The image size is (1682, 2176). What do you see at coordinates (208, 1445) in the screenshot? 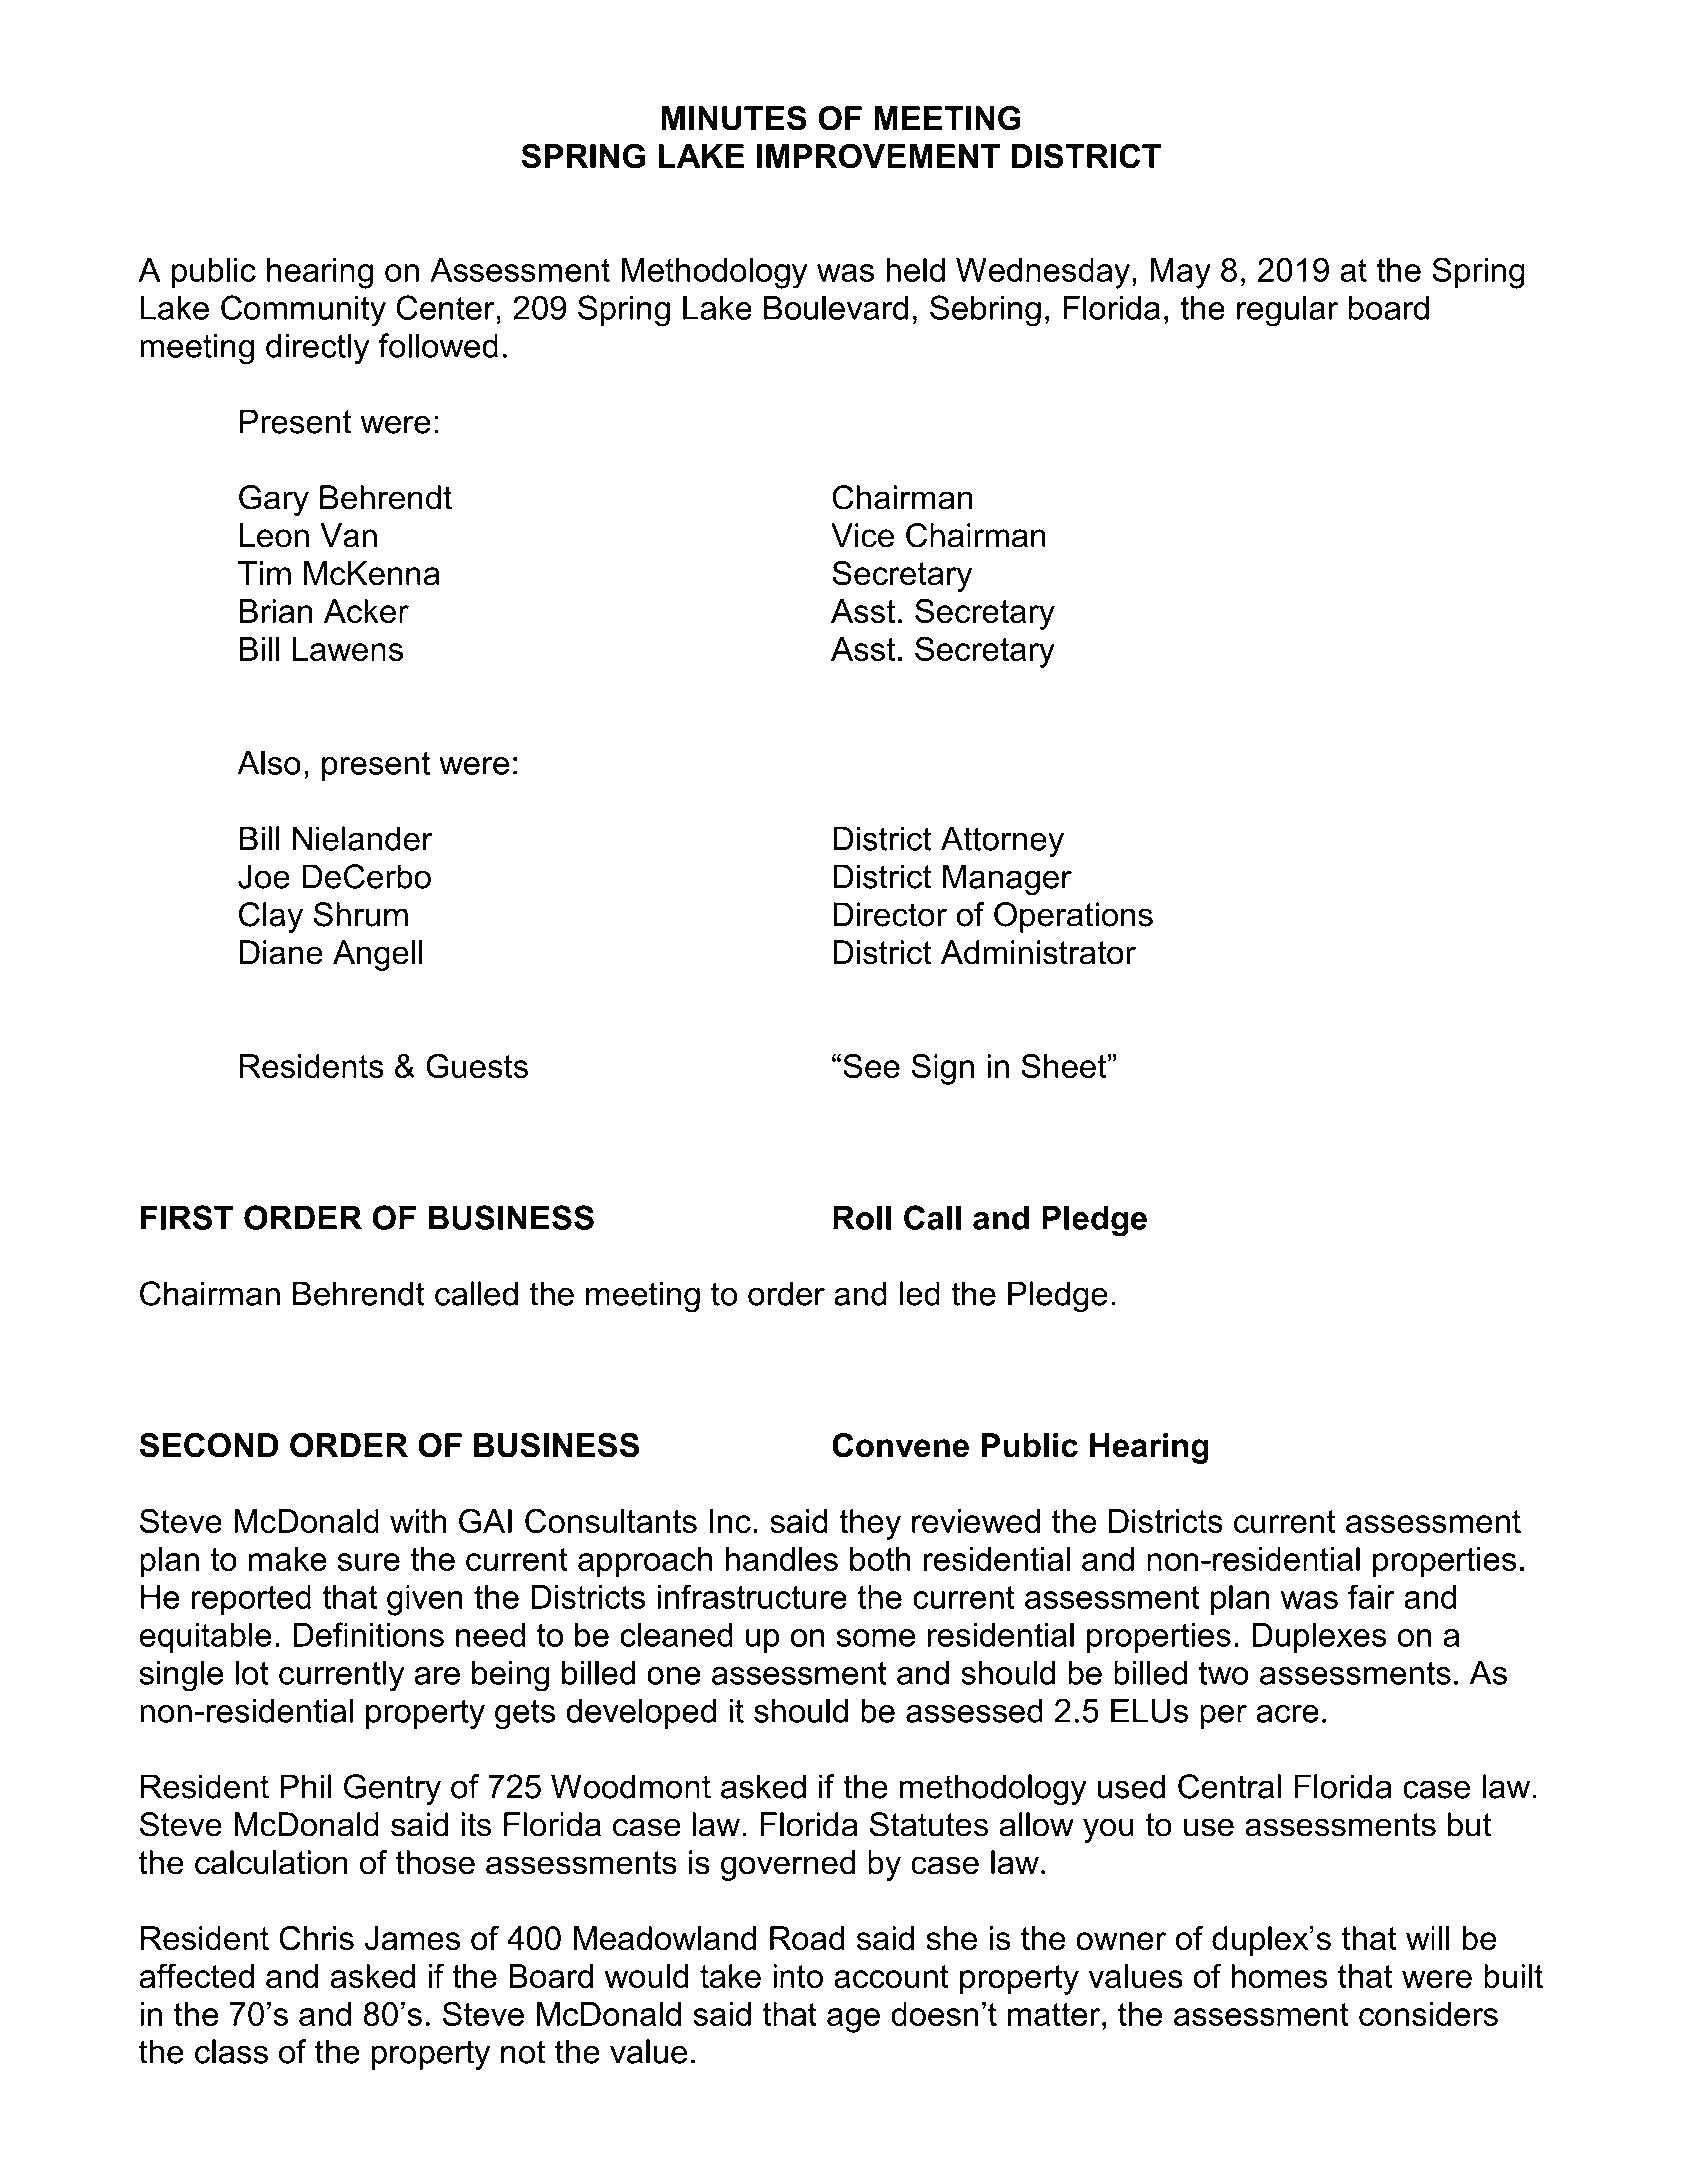
I see `SECOND` at bounding box center [208, 1445].
